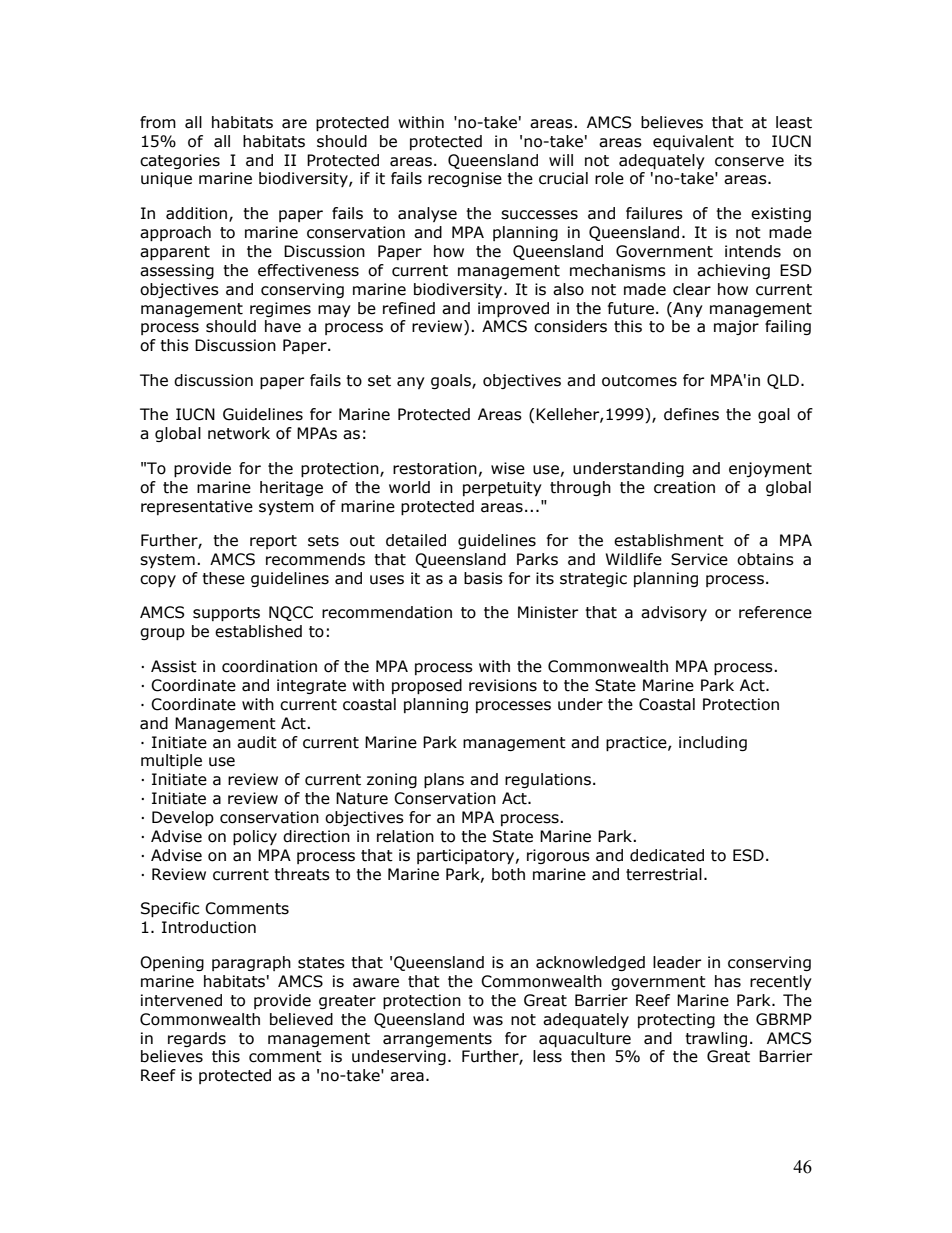  What do you see at coordinates (465, 179) in the screenshot?
I see `recognise` at bounding box center [465, 179].
